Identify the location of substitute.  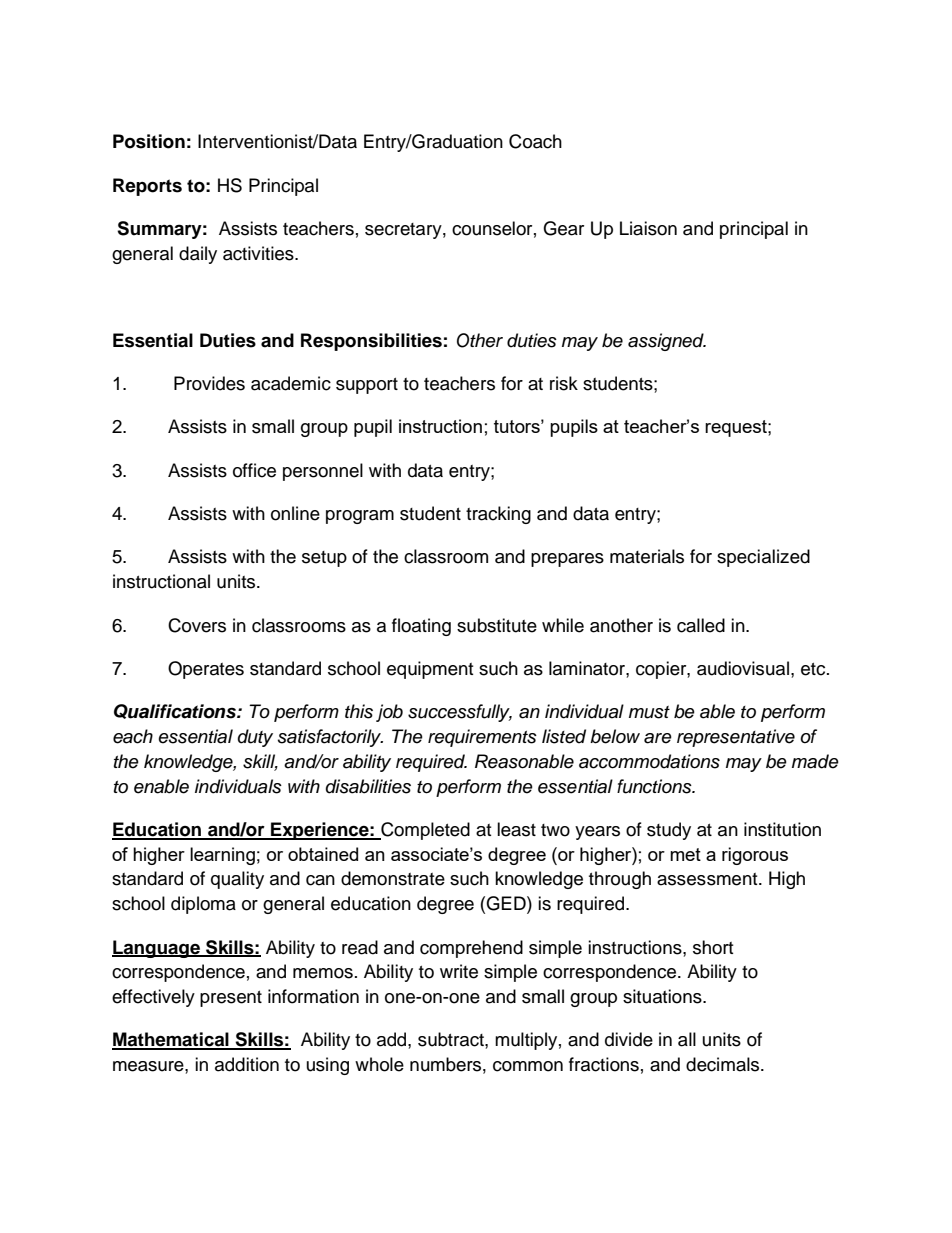
(497, 625).
